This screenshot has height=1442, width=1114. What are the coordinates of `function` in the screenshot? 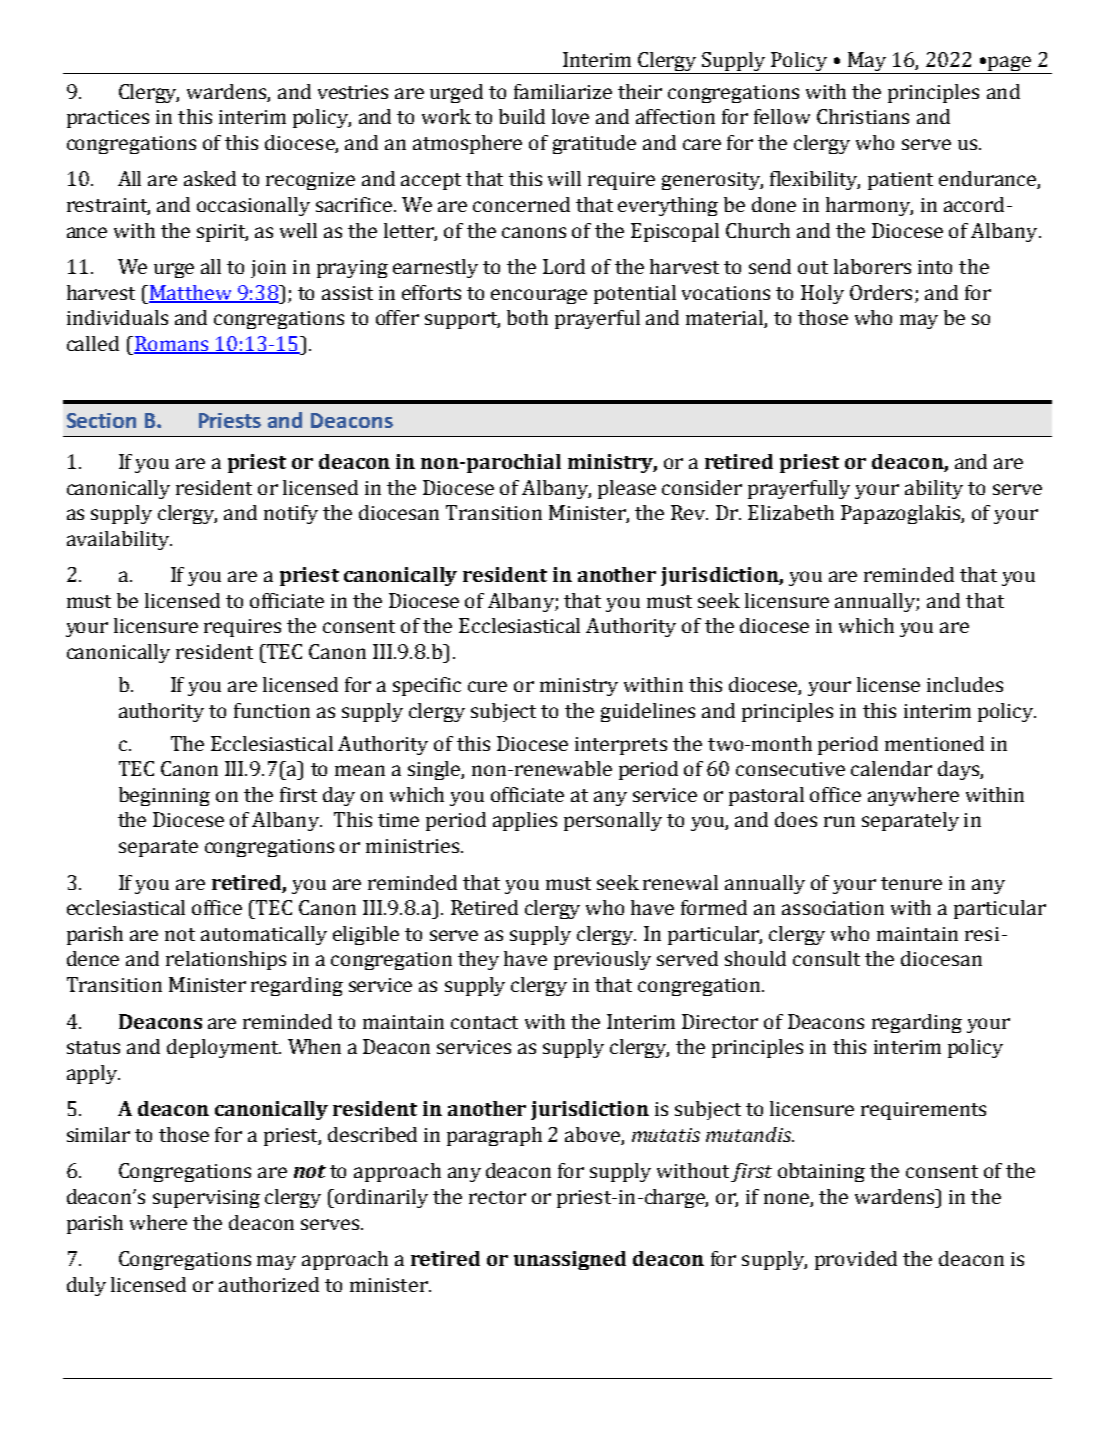 It's located at (272, 710).
